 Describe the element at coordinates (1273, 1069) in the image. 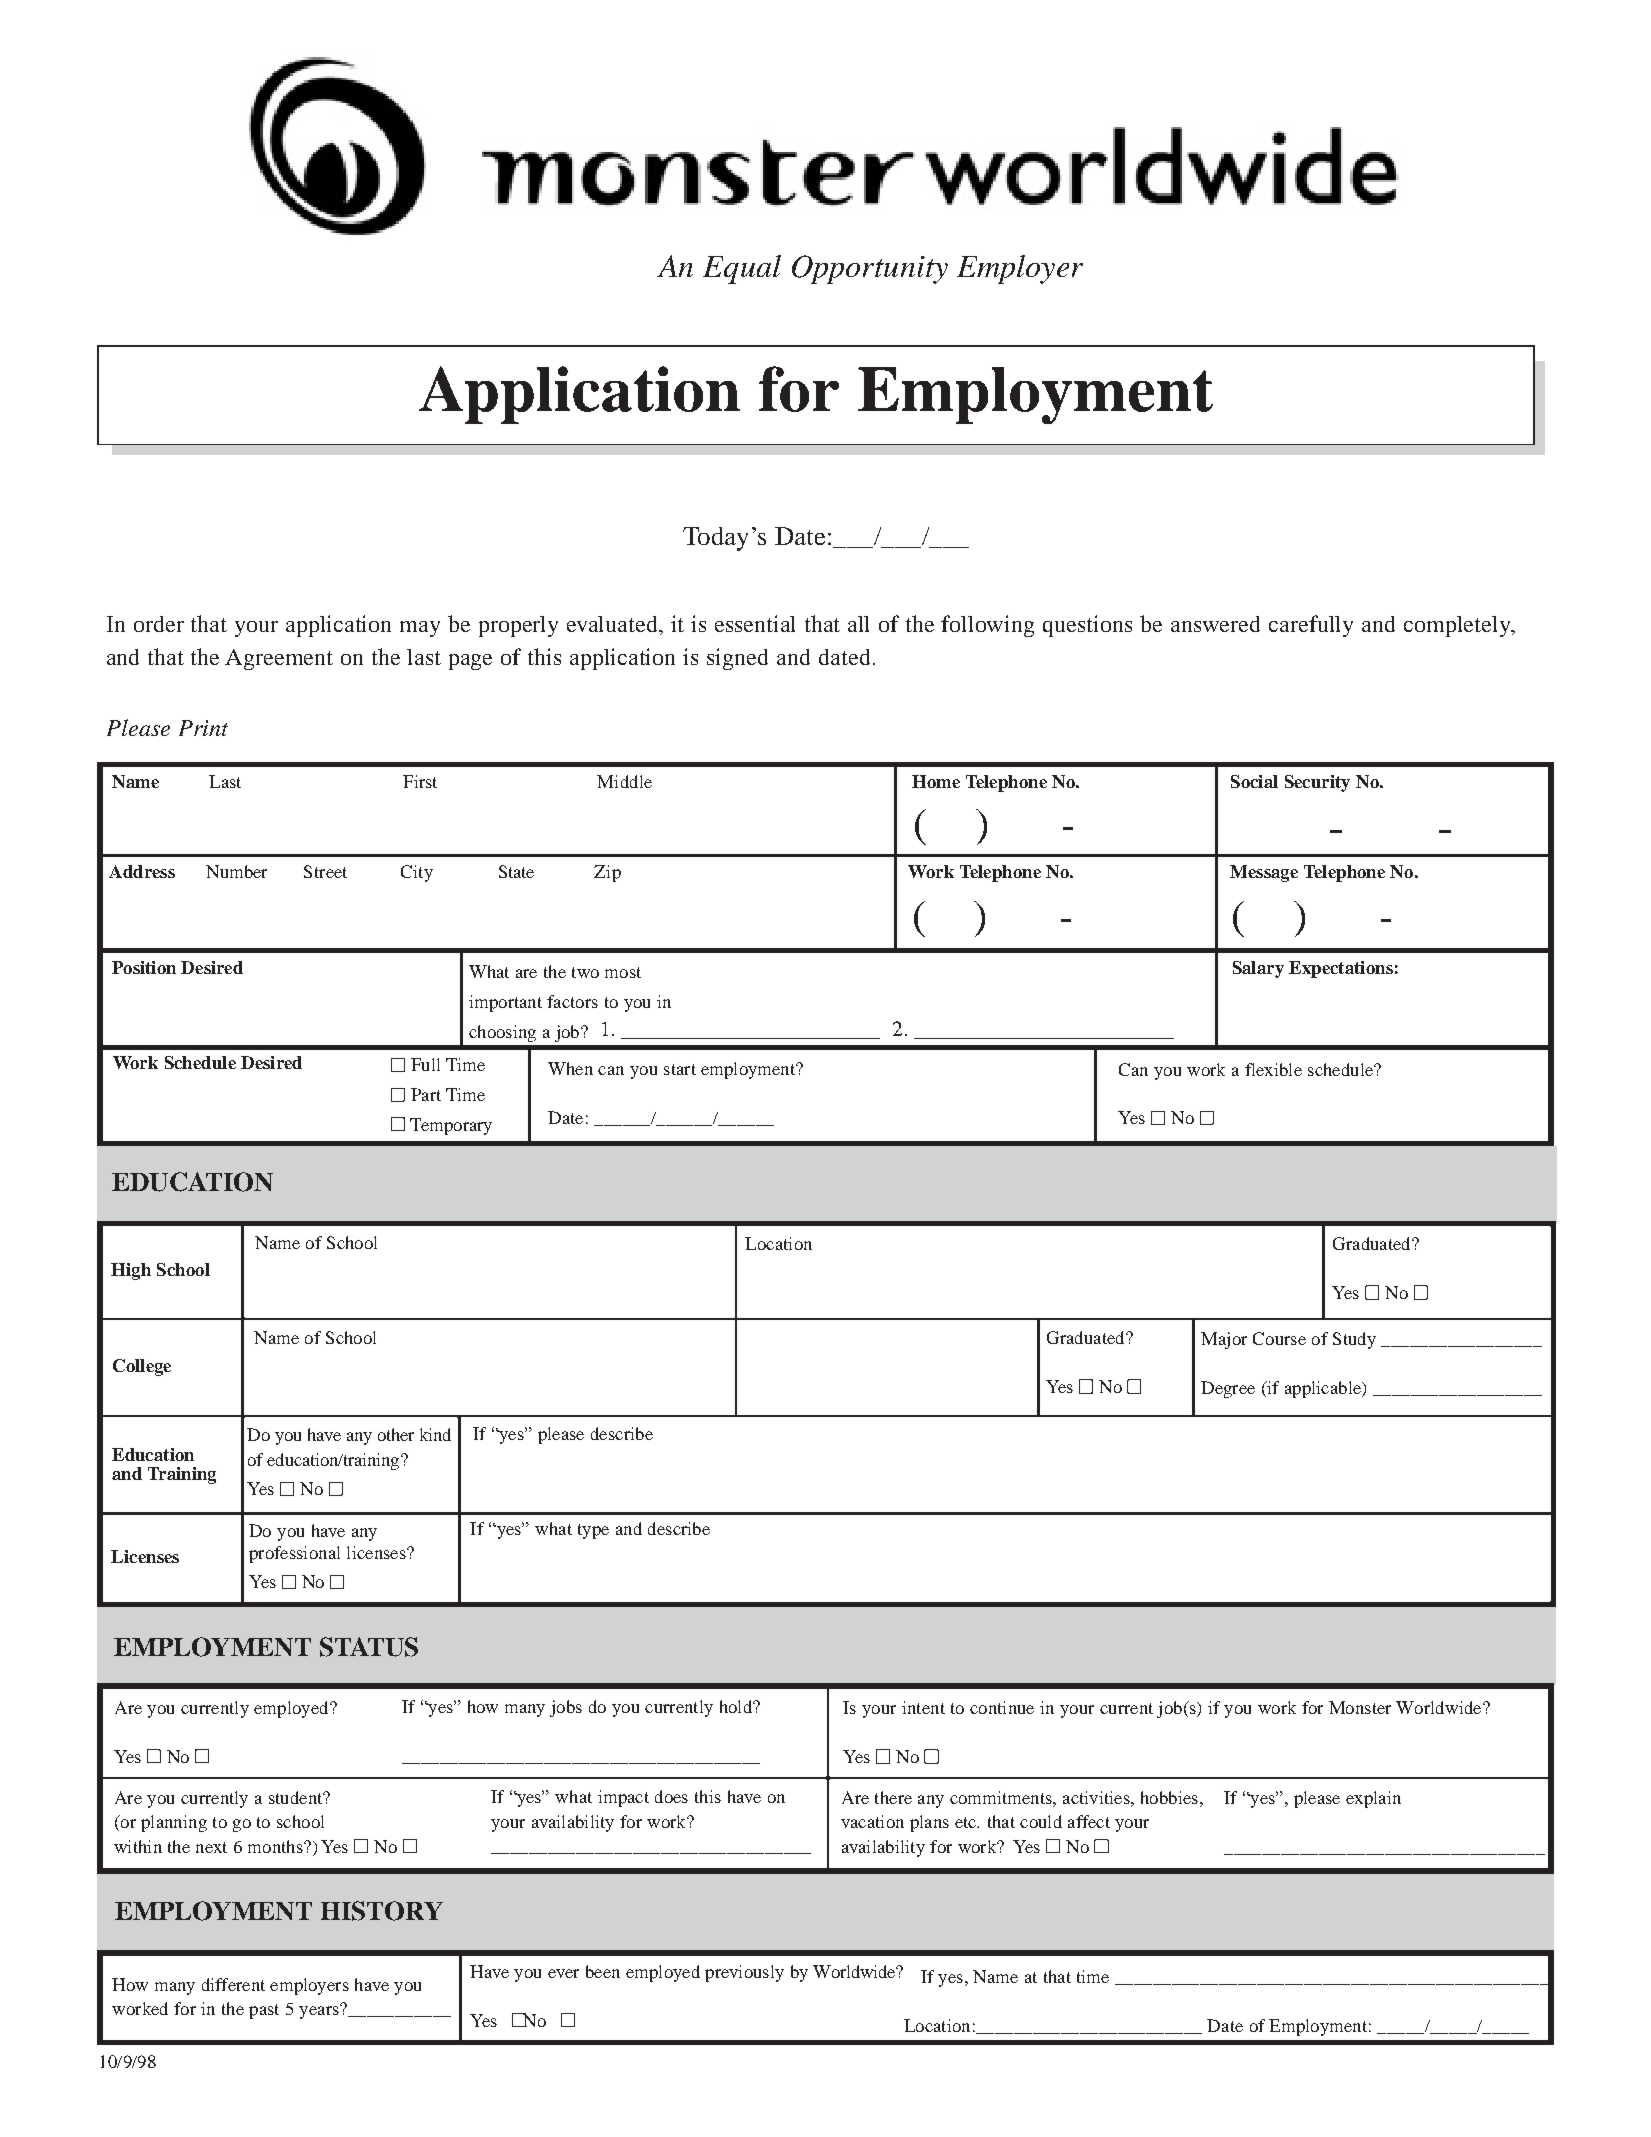

I see `flexible` at that location.
